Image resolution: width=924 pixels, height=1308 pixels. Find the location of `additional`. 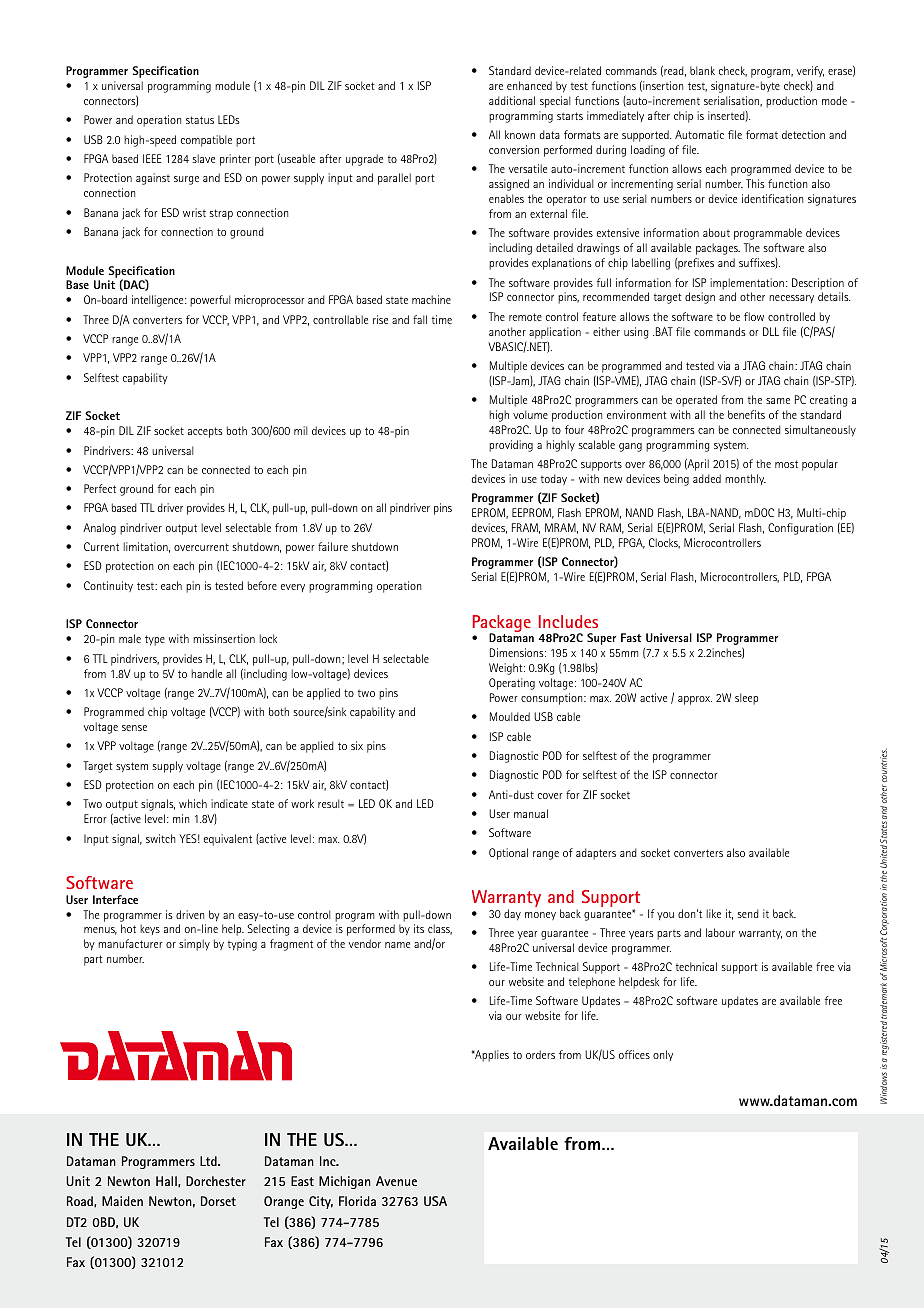

additional is located at coordinates (512, 100).
